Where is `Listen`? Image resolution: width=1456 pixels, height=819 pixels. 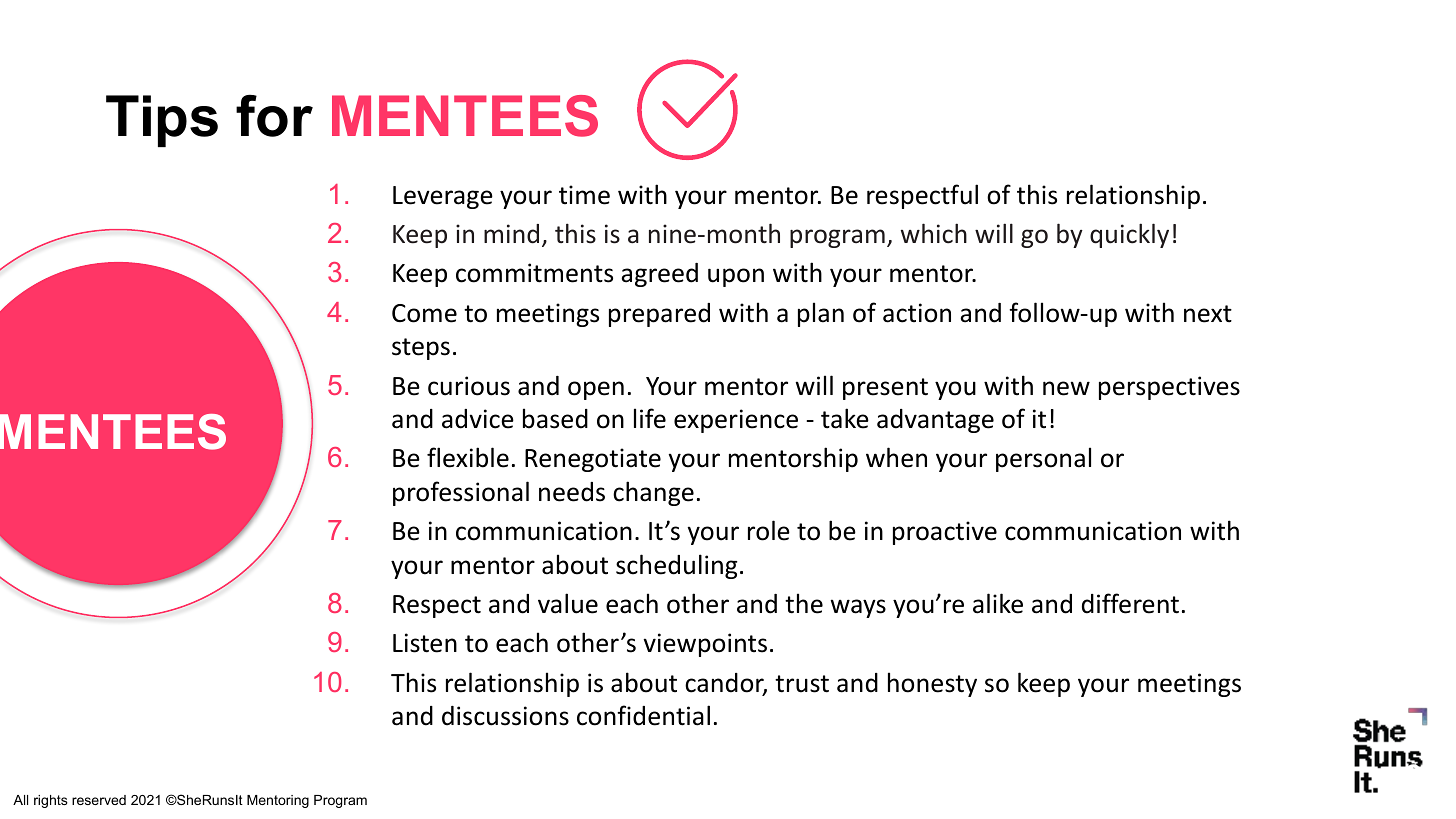 Listen is located at coordinates (425, 643).
